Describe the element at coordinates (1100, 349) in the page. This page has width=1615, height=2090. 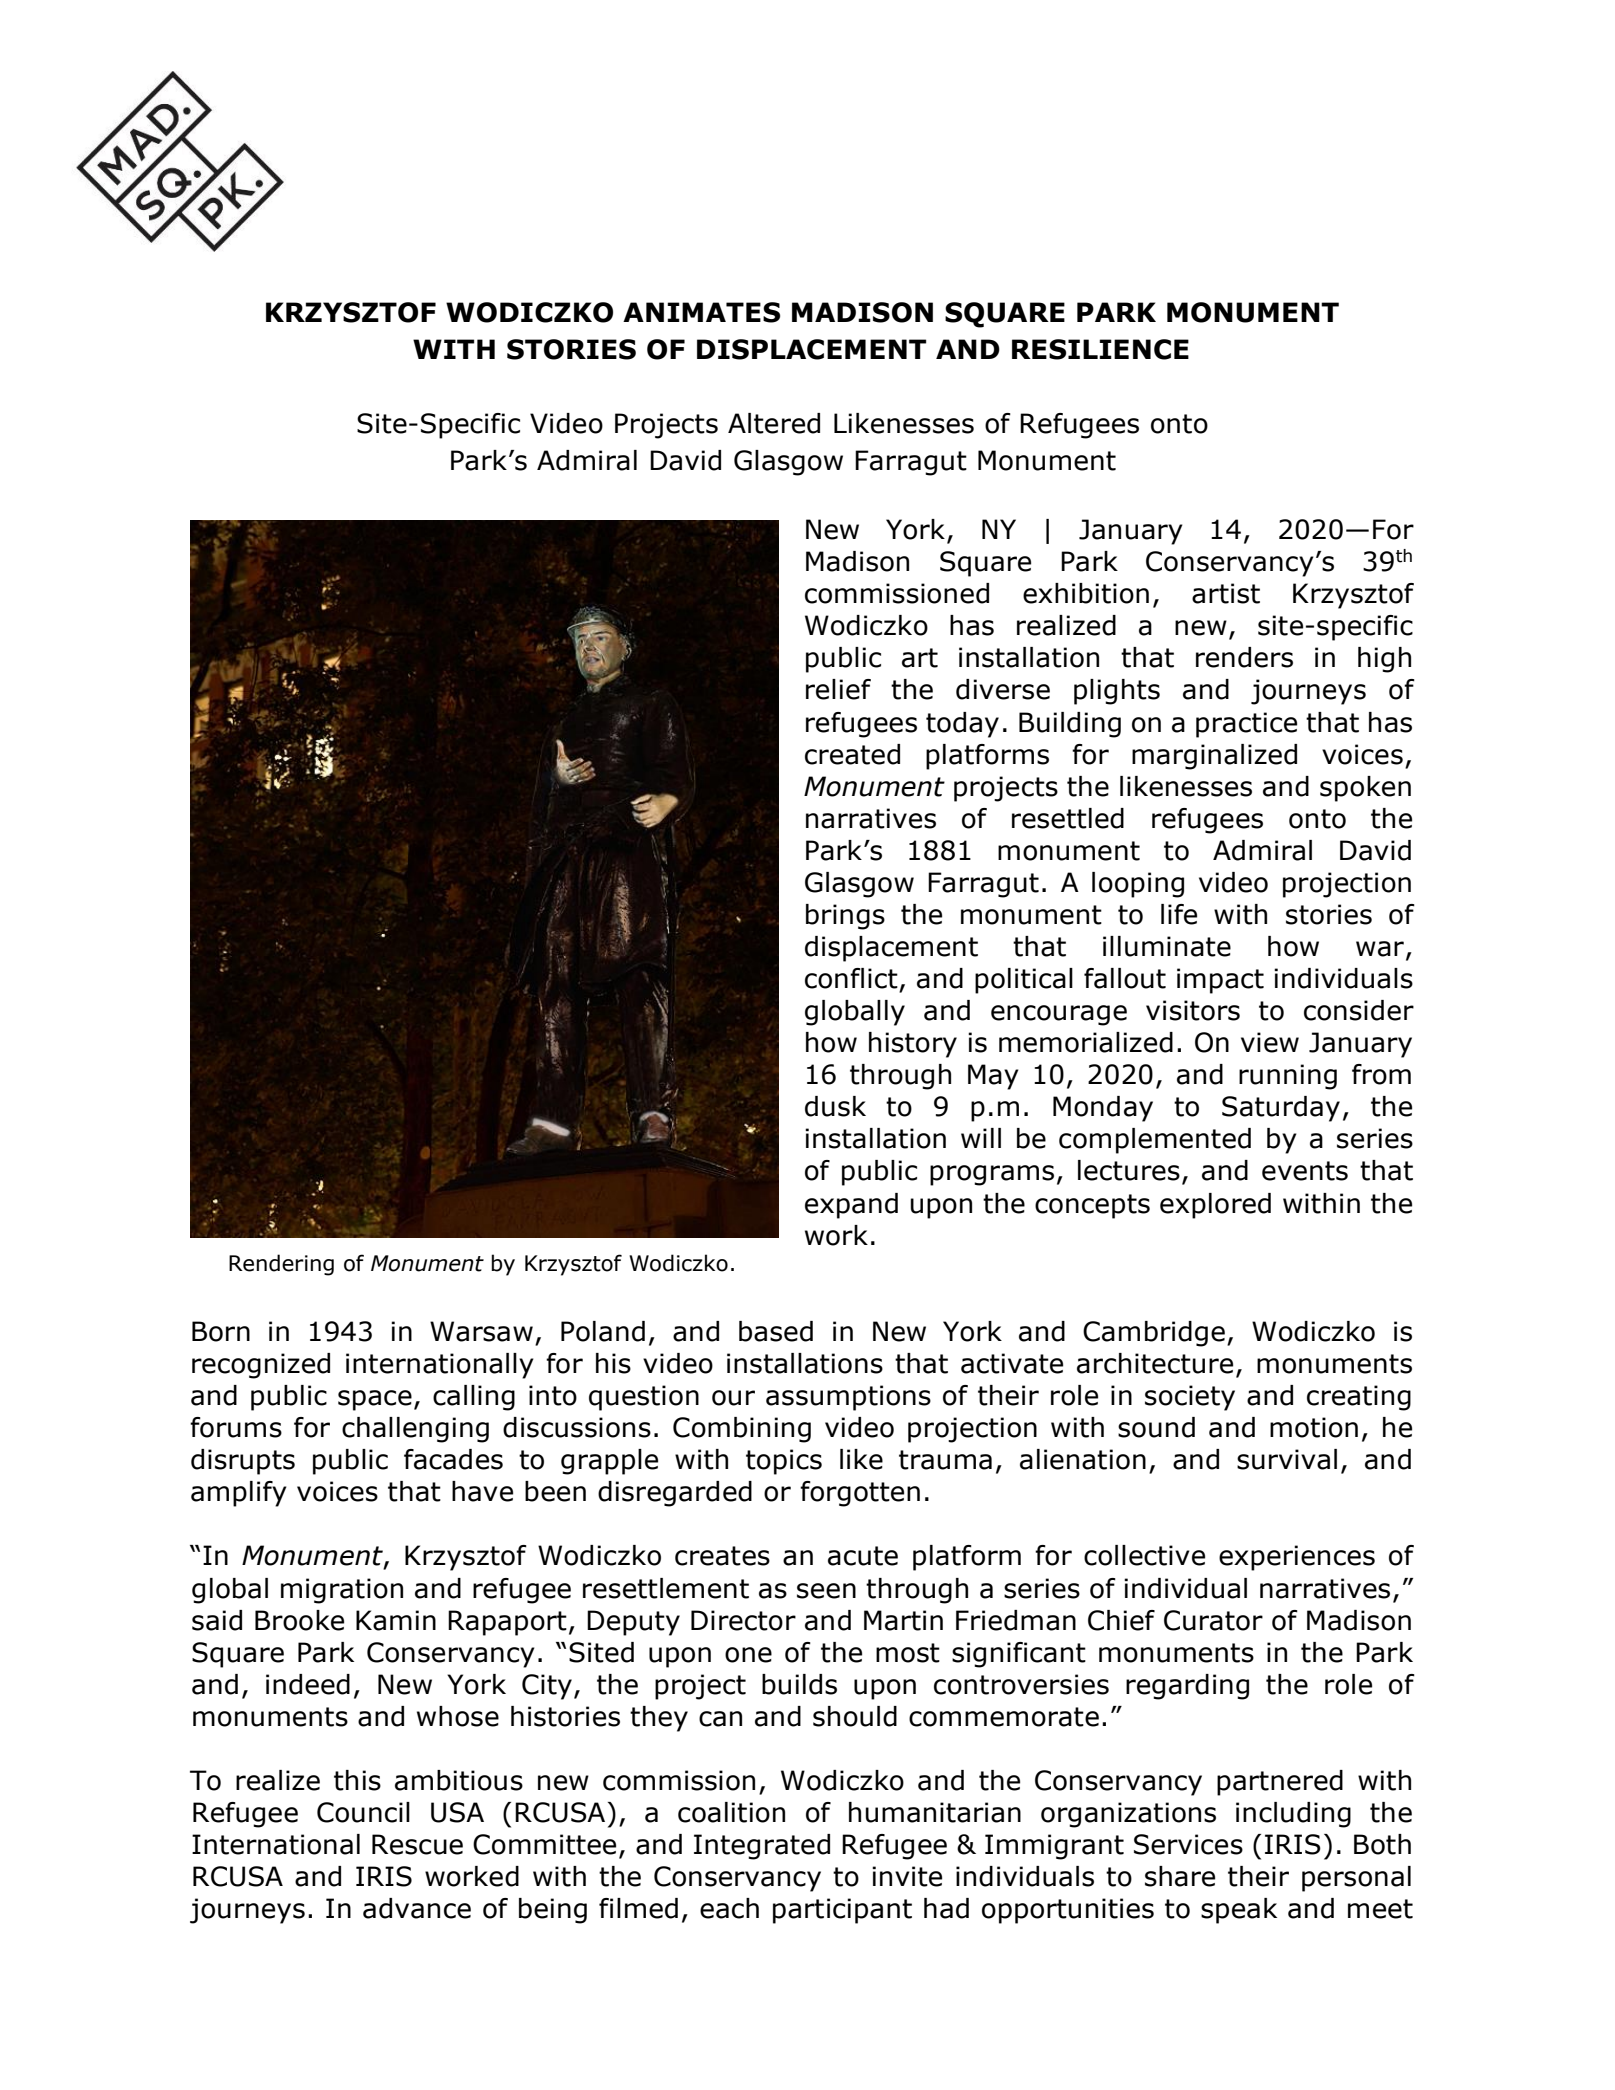
I see `RESILIENCE` at that location.
